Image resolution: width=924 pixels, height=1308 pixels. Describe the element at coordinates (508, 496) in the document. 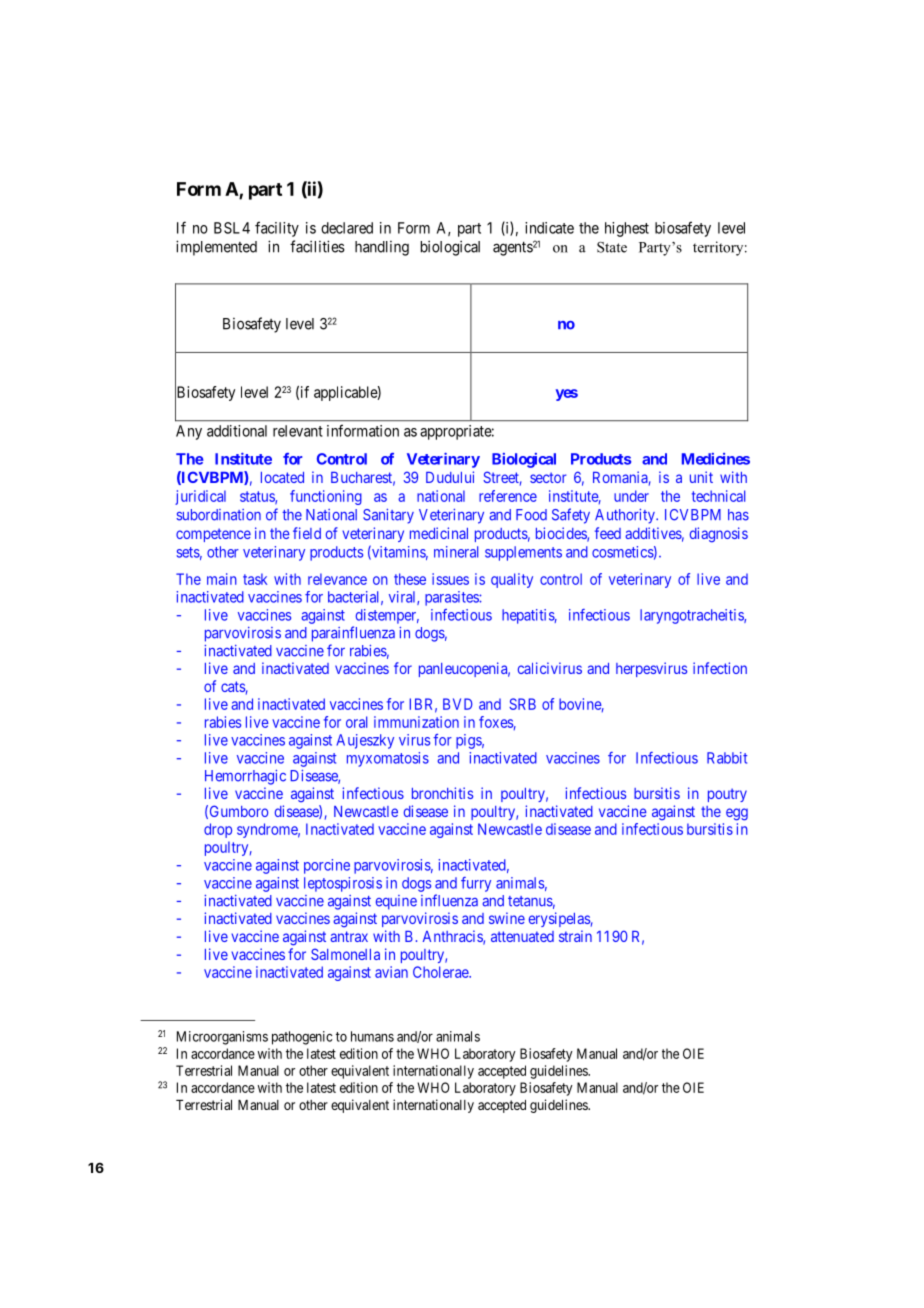

I see `reference` at that location.
